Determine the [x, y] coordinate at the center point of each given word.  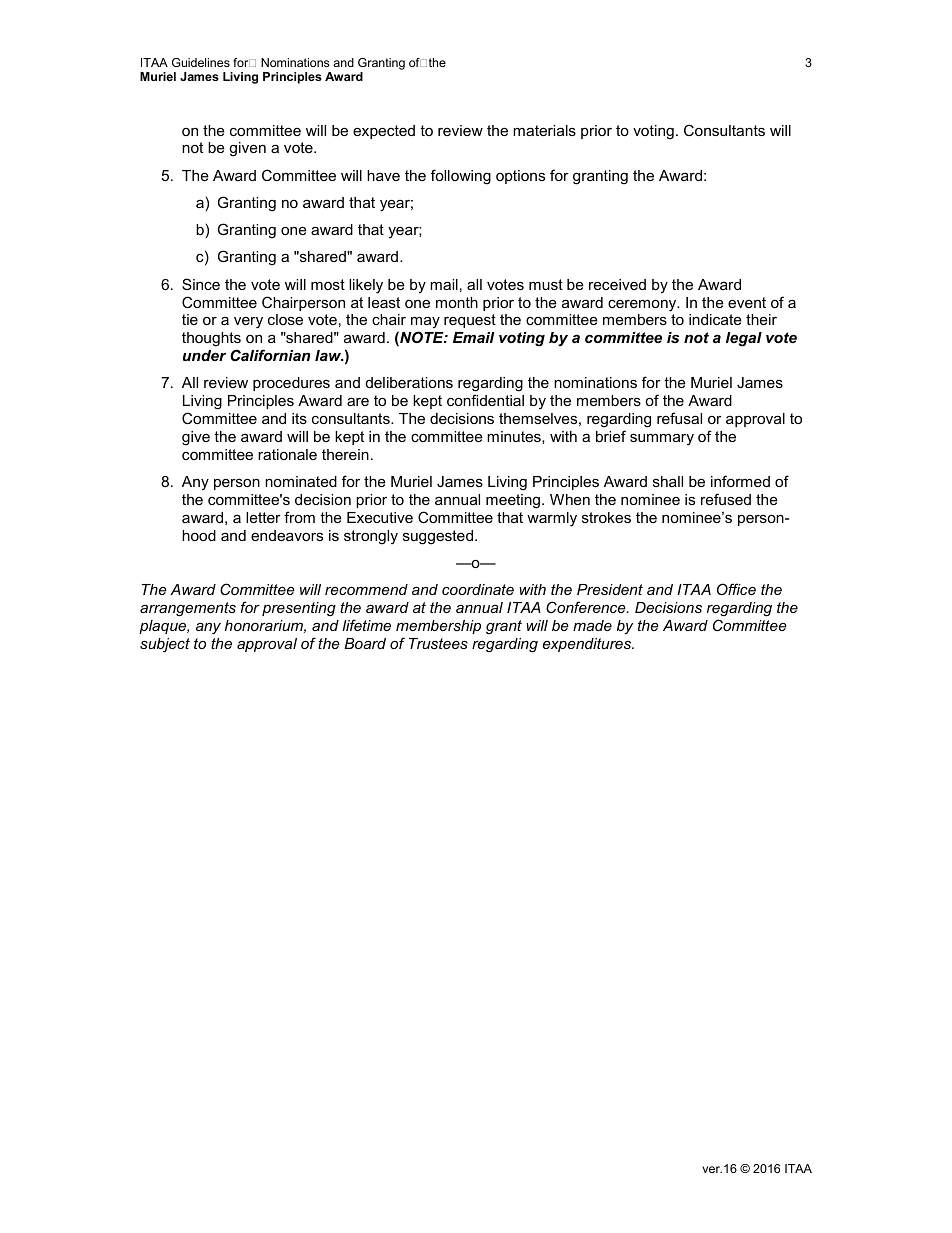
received [617, 284]
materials [544, 130]
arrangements [188, 609]
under [204, 355]
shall [668, 481]
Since [201, 284]
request [470, 321]
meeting [513, 501]
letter [263, 517]
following [461, 177]
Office [736, 589]
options [520, 177]
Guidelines [201, 62]
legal [744, 339]
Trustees [438, 643]
